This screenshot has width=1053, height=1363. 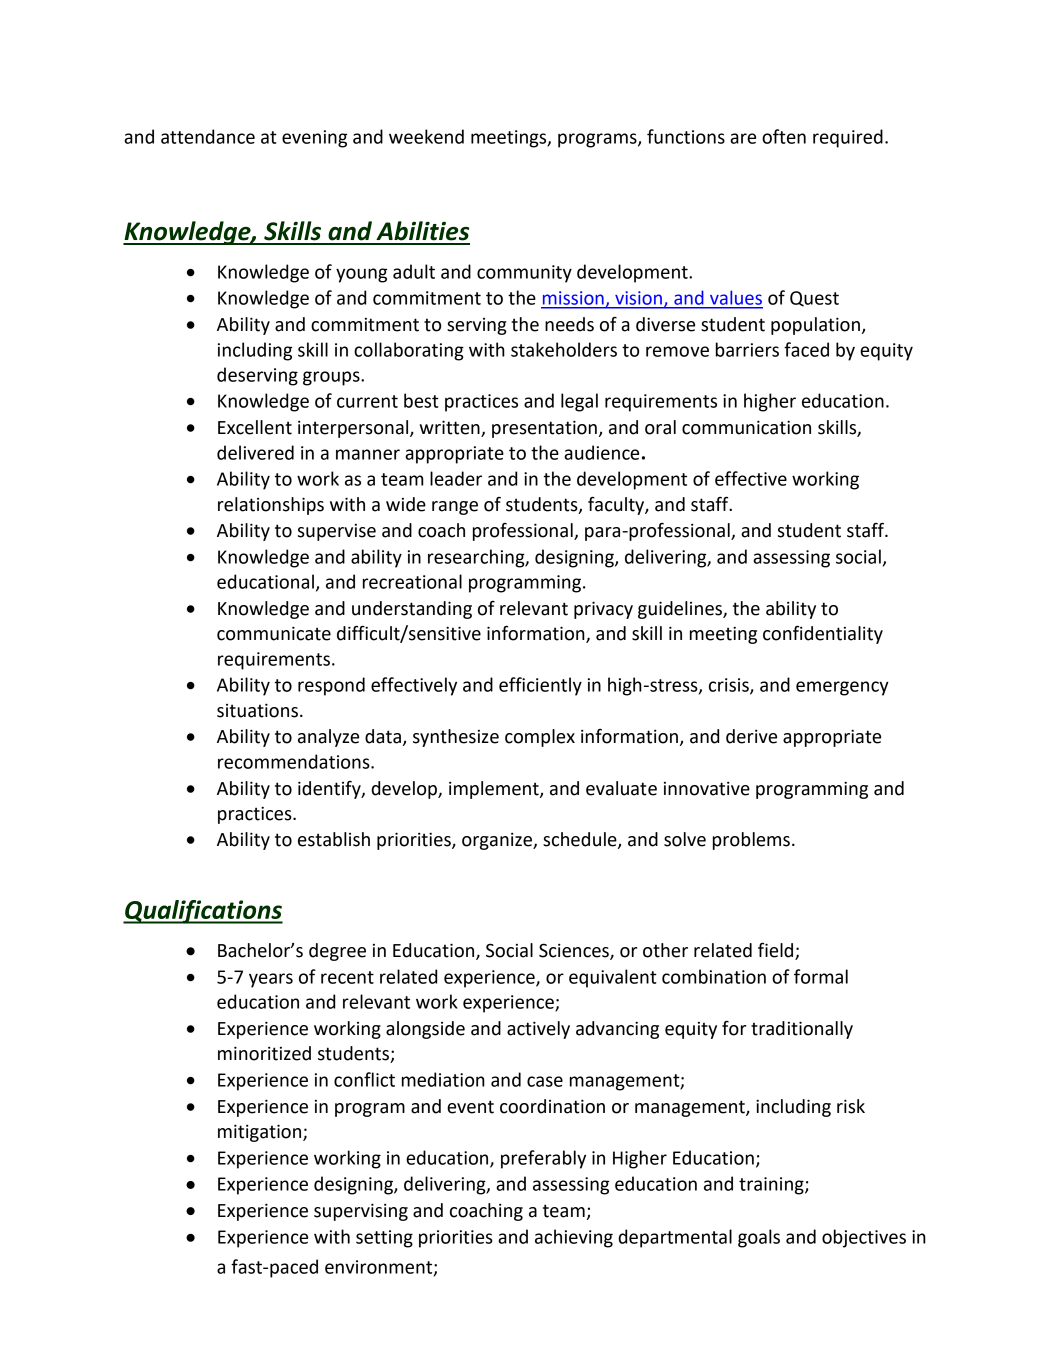 I want to click on establish, so click(x=334, y=839).
